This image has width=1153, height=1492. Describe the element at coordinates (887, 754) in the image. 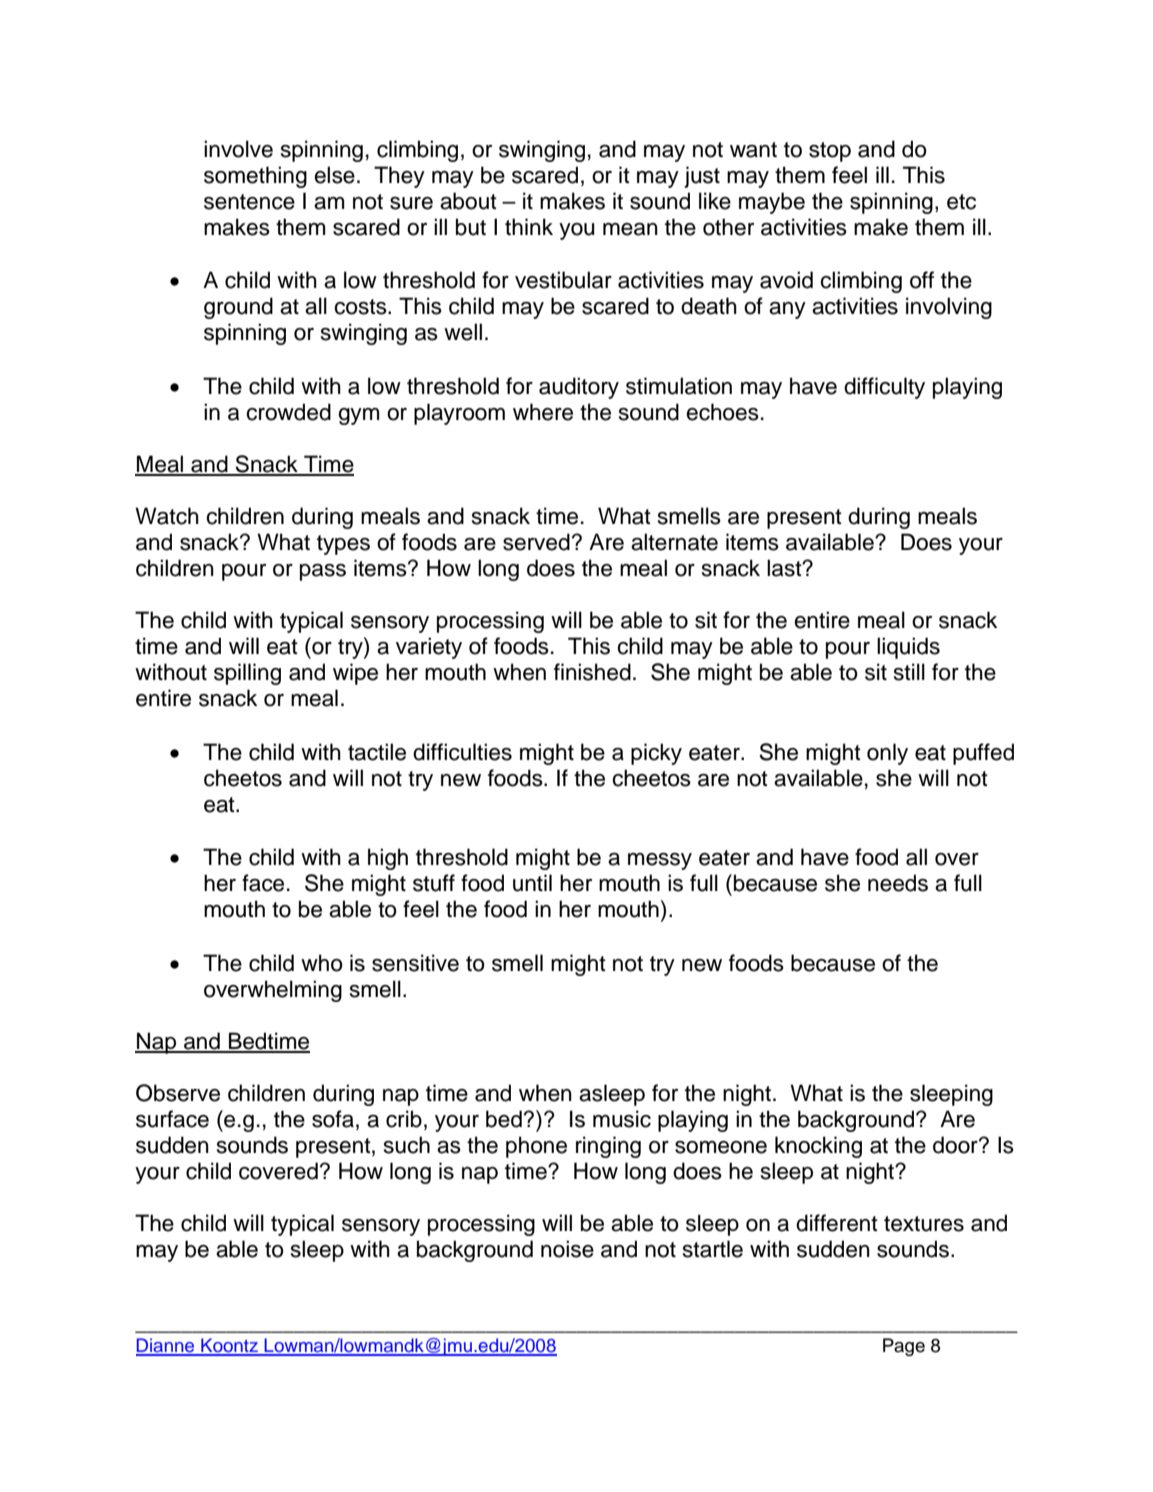

I see `only` at that location.
